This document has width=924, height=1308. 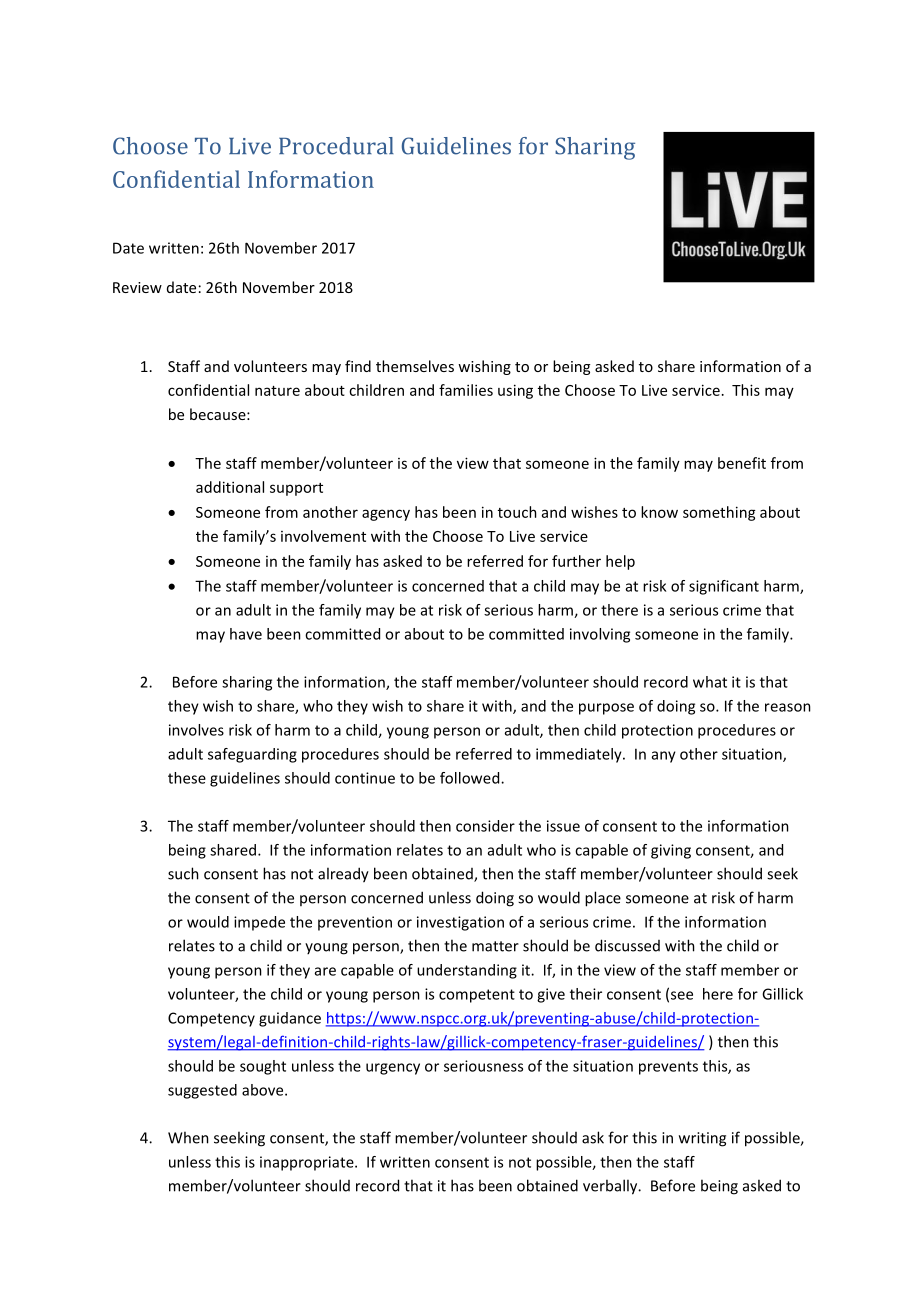 I want to click on additional, so click(x=230, y=487).
